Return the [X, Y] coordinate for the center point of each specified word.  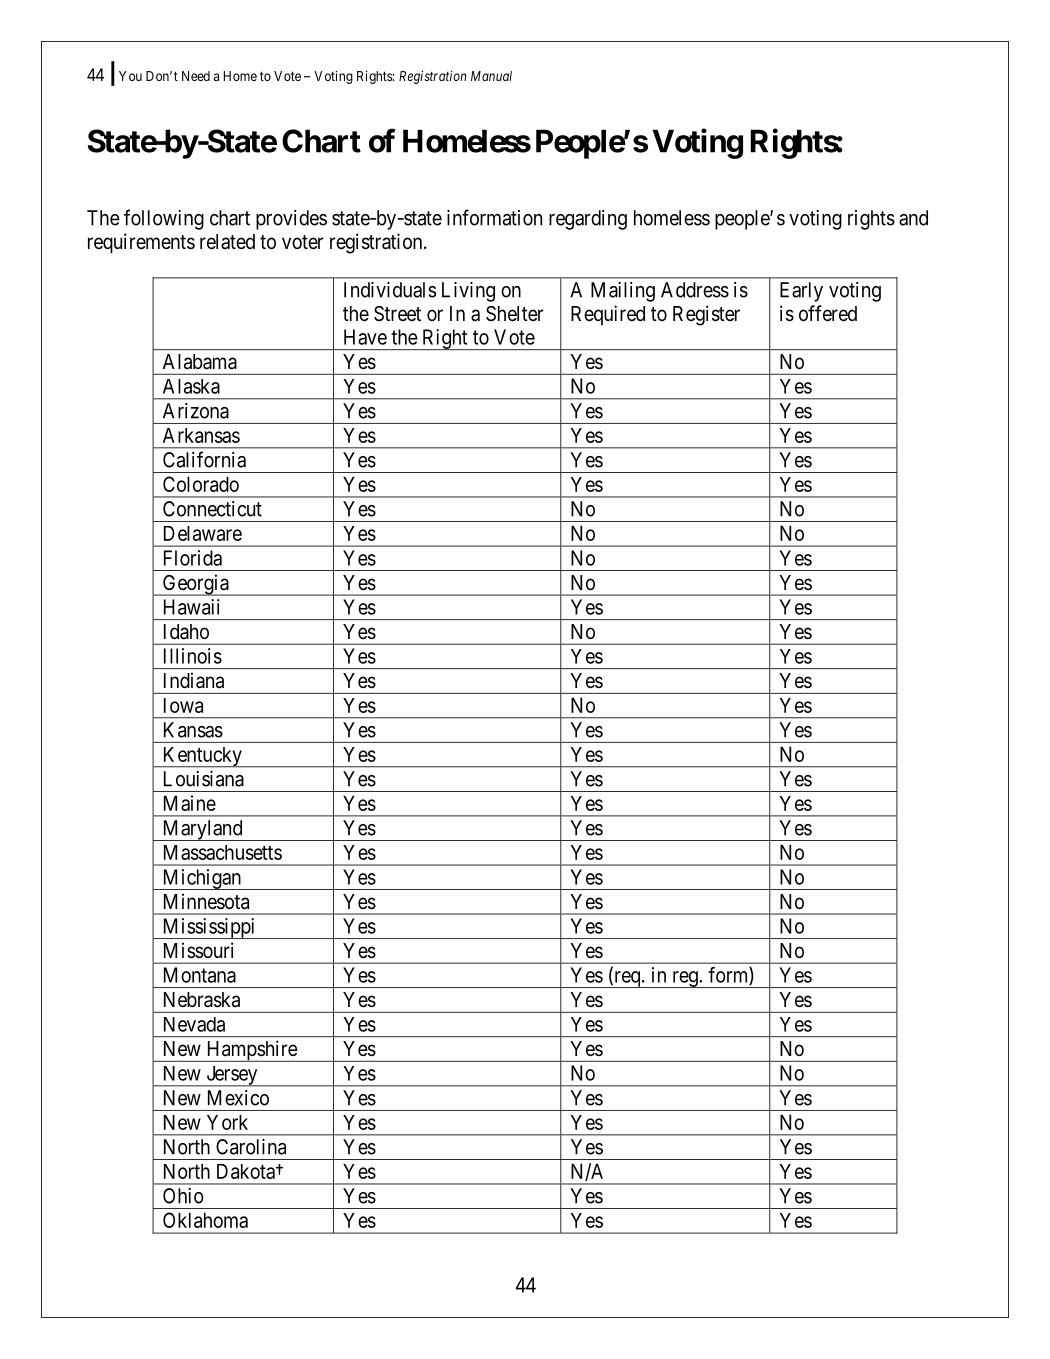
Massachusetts [223, 852]
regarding [588, 220]
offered [828, 313]
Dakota [247, 1171]
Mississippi [209, 928]
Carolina [251, 1147]
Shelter [515, 314]
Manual [491, 76]
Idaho [186, 632]
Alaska [191, 386]
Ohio [183, 1196]
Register [706, 315]
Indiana [194, 680]
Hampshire [251, 1051]
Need [196, 76]
